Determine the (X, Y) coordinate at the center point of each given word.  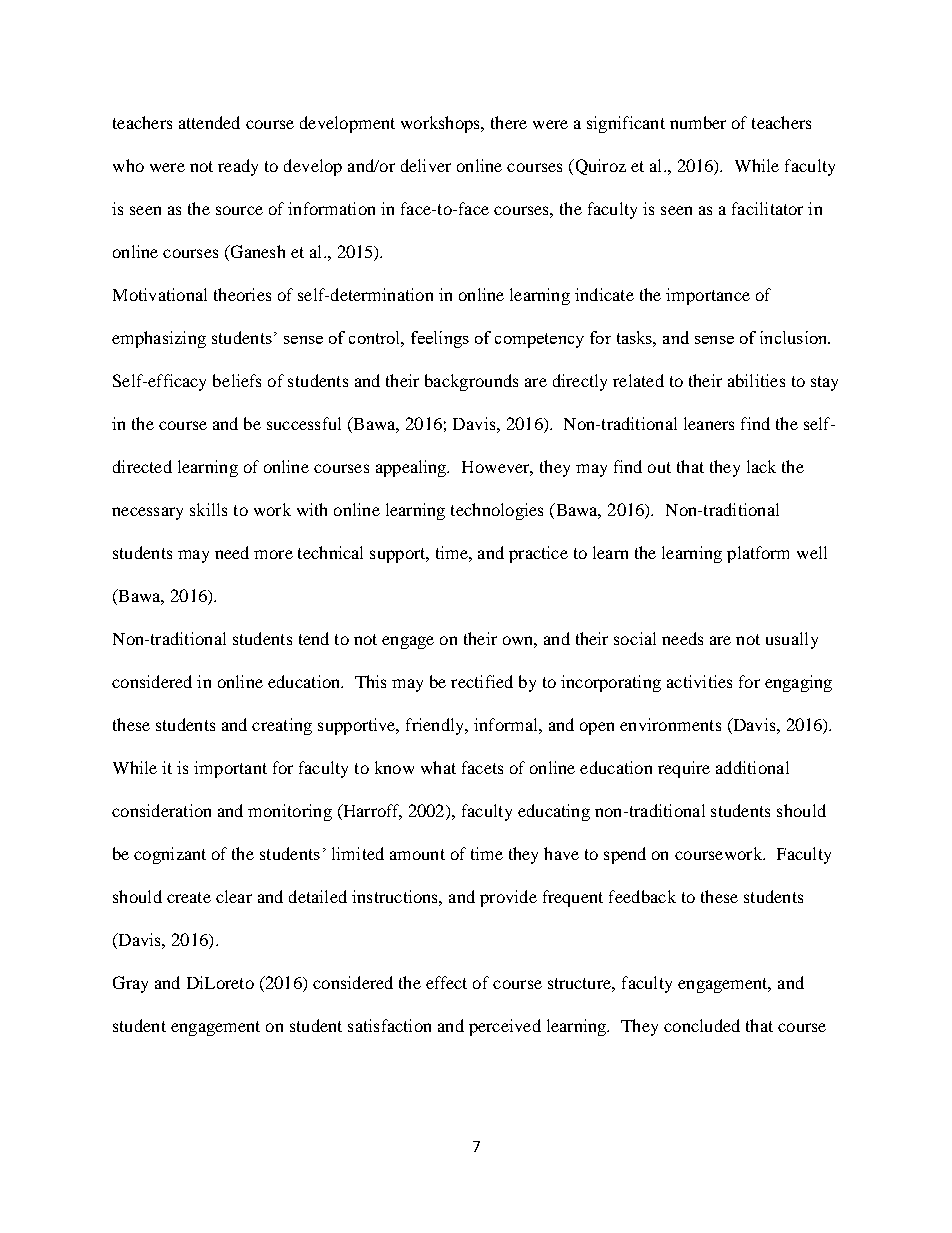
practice (538, 554)
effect (446, 982)
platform (758, 554)
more (273, 554)
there (509, 122)
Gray (130, 984)
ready (238, 167)
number (698, 122)
